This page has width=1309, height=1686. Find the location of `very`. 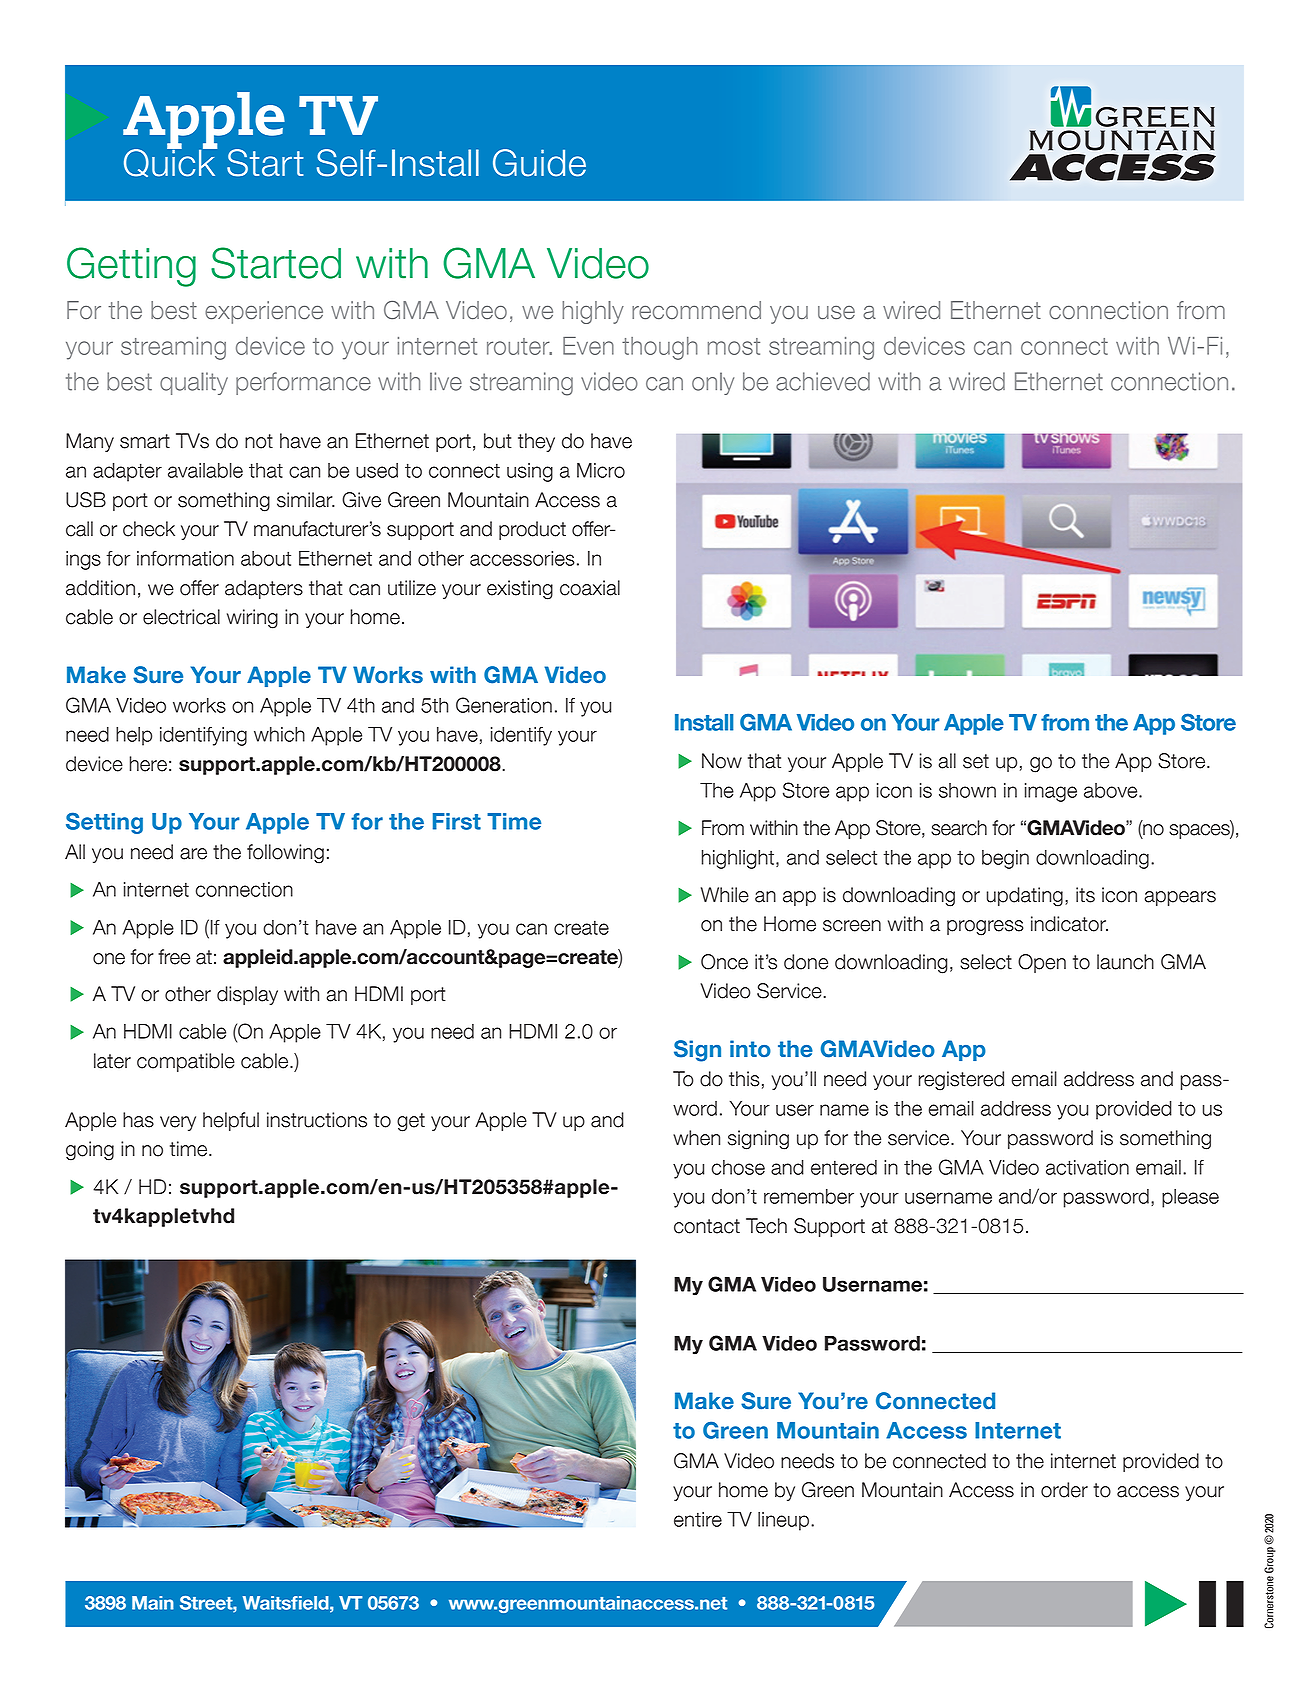

very is located at coordinates (178, 1123).
